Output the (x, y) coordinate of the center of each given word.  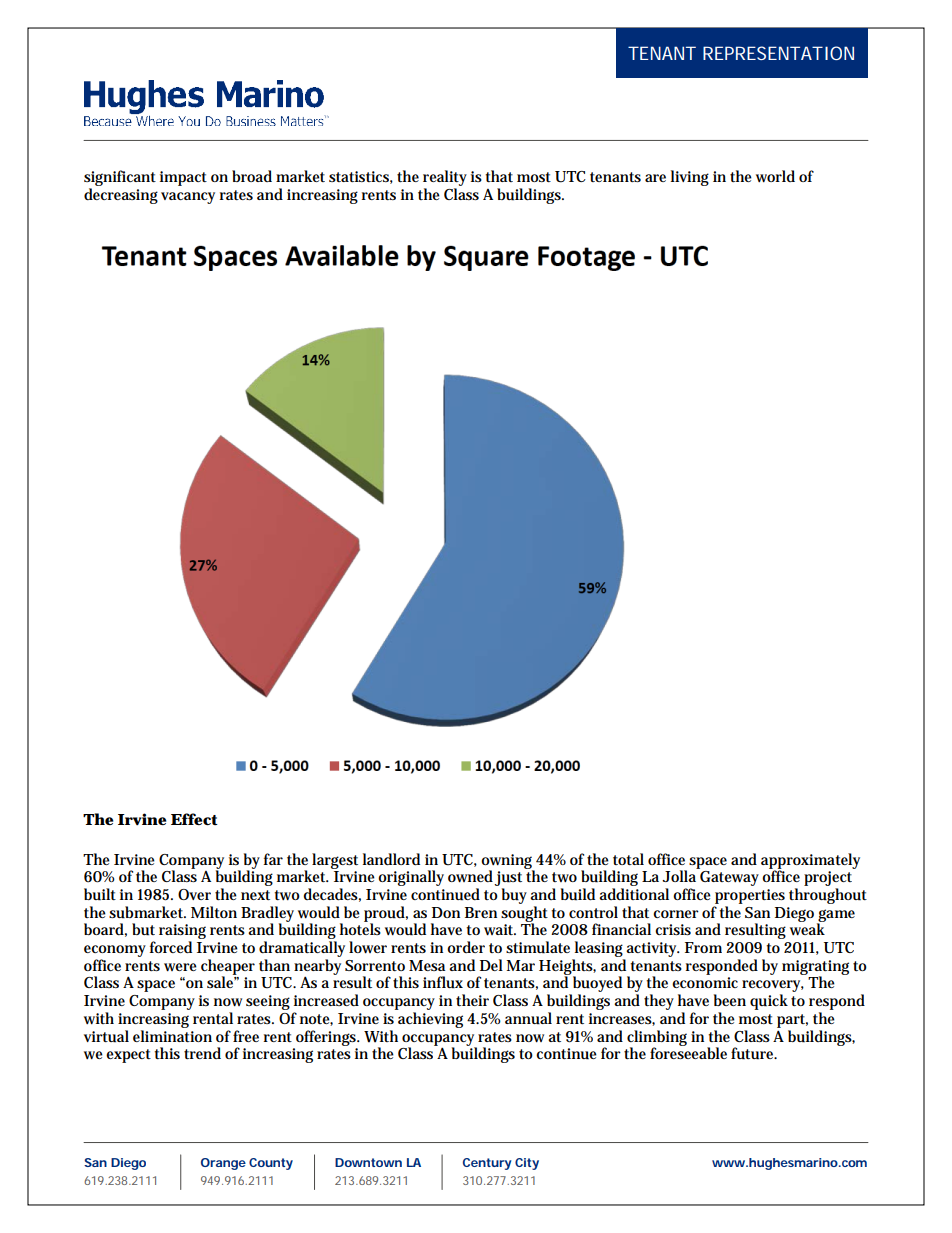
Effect (194, 819)
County (271, 1164)
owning (508, 862)
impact (183, 178)
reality (445, 179)
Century (487, 1164)
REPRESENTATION (778, 53)
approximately (810, 862)
